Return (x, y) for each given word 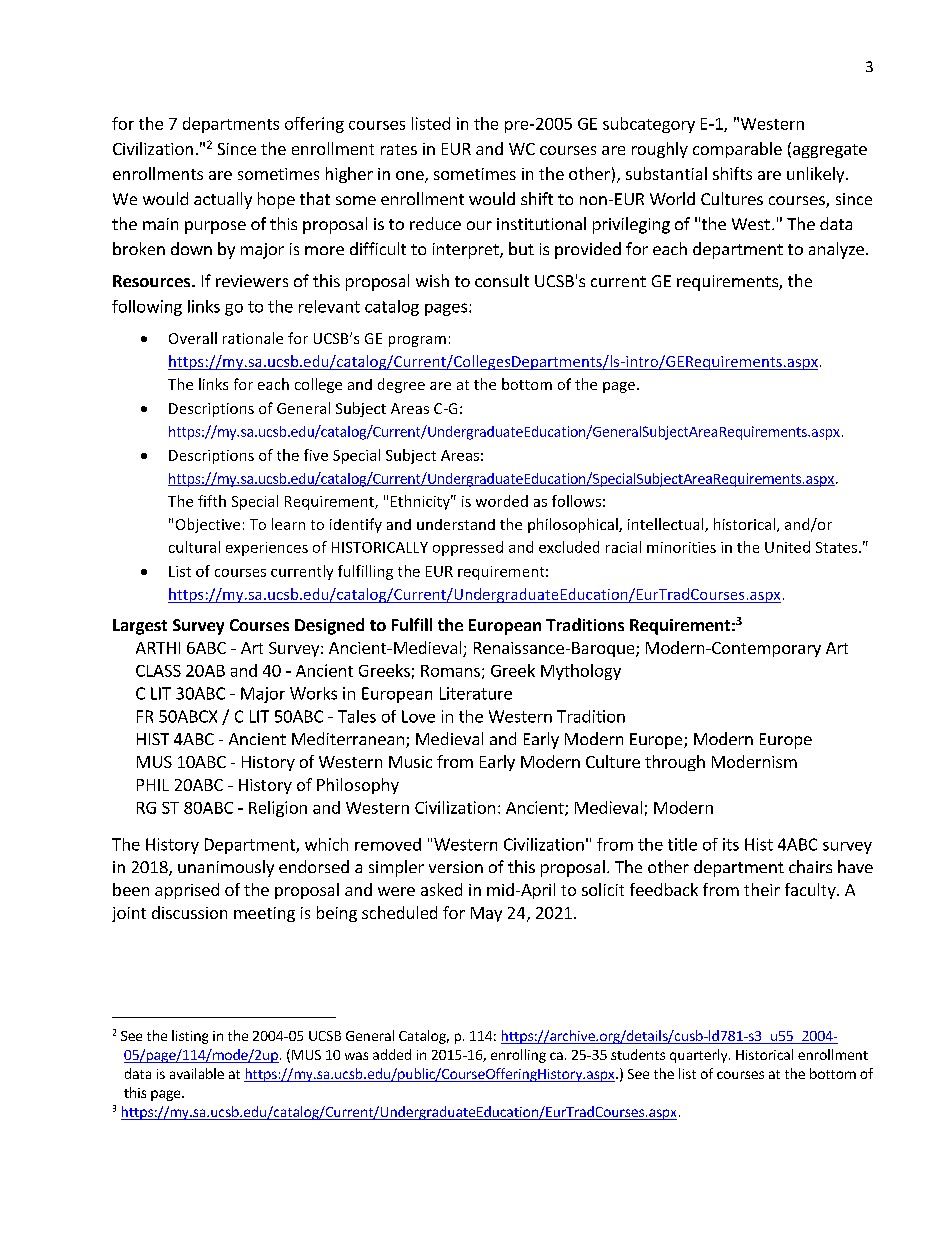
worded (502, 501)
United (787, 547)
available (197, 1073)
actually (223, 200)
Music (410, 762)
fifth (212, 501)
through (675, 763)
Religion (278, 809)
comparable (737, 150)
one (411, 177)
